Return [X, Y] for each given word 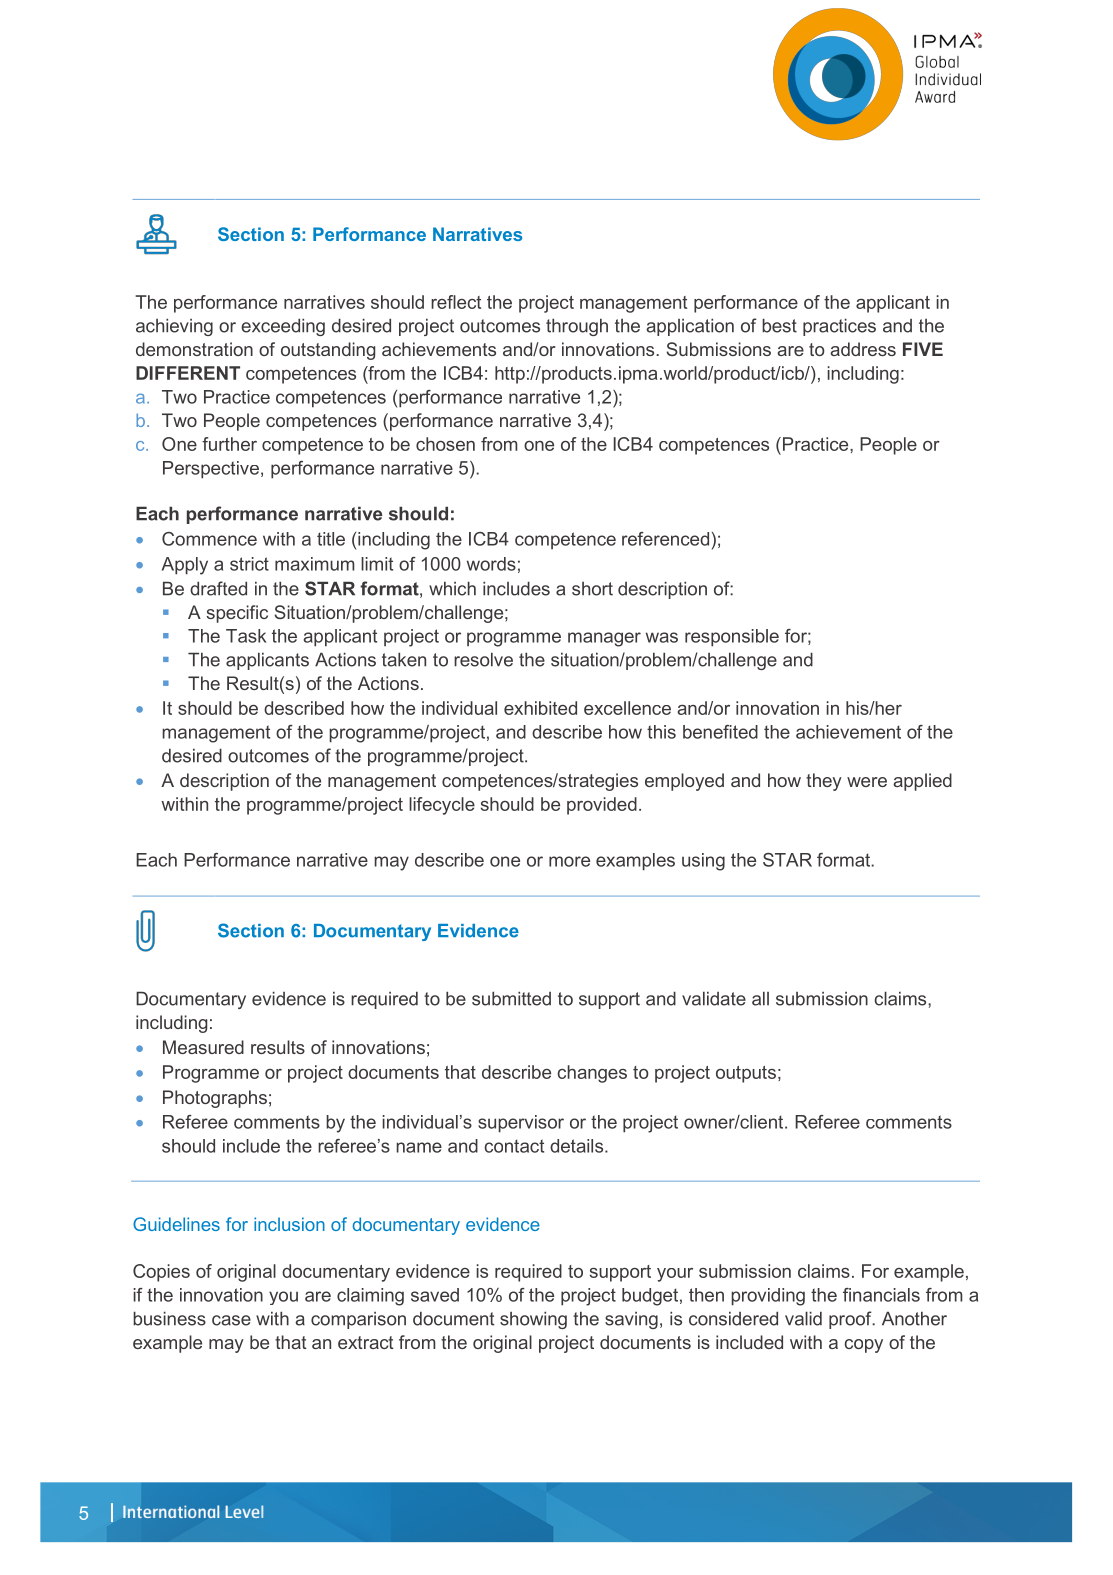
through [577, 327]
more [569, 861]
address [863, 349]
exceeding [283, 327]
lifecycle [442, 806]
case [231, 1320]
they [824, 782]
